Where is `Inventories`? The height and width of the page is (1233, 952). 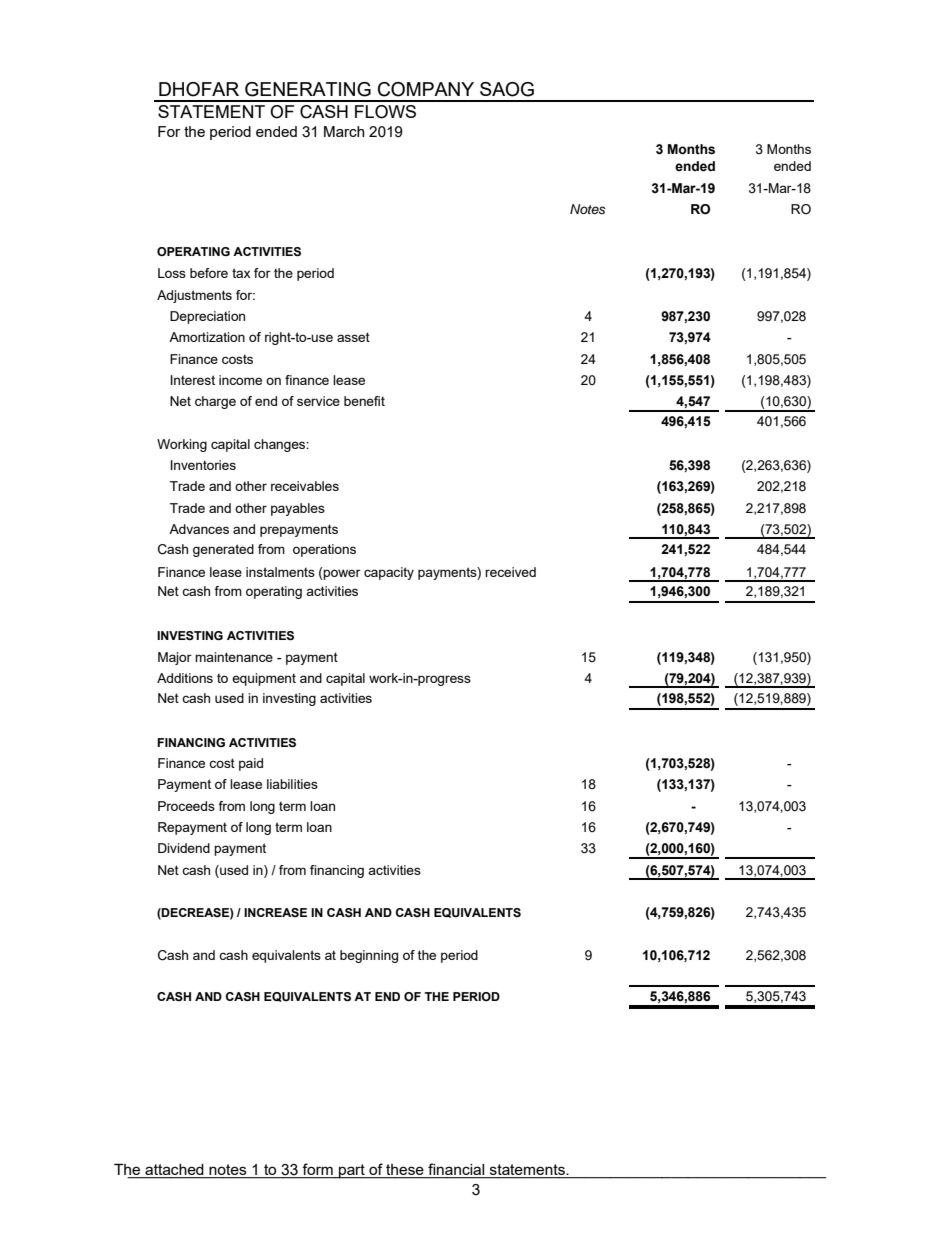 Inventories is located at coordinates (203, 465).
